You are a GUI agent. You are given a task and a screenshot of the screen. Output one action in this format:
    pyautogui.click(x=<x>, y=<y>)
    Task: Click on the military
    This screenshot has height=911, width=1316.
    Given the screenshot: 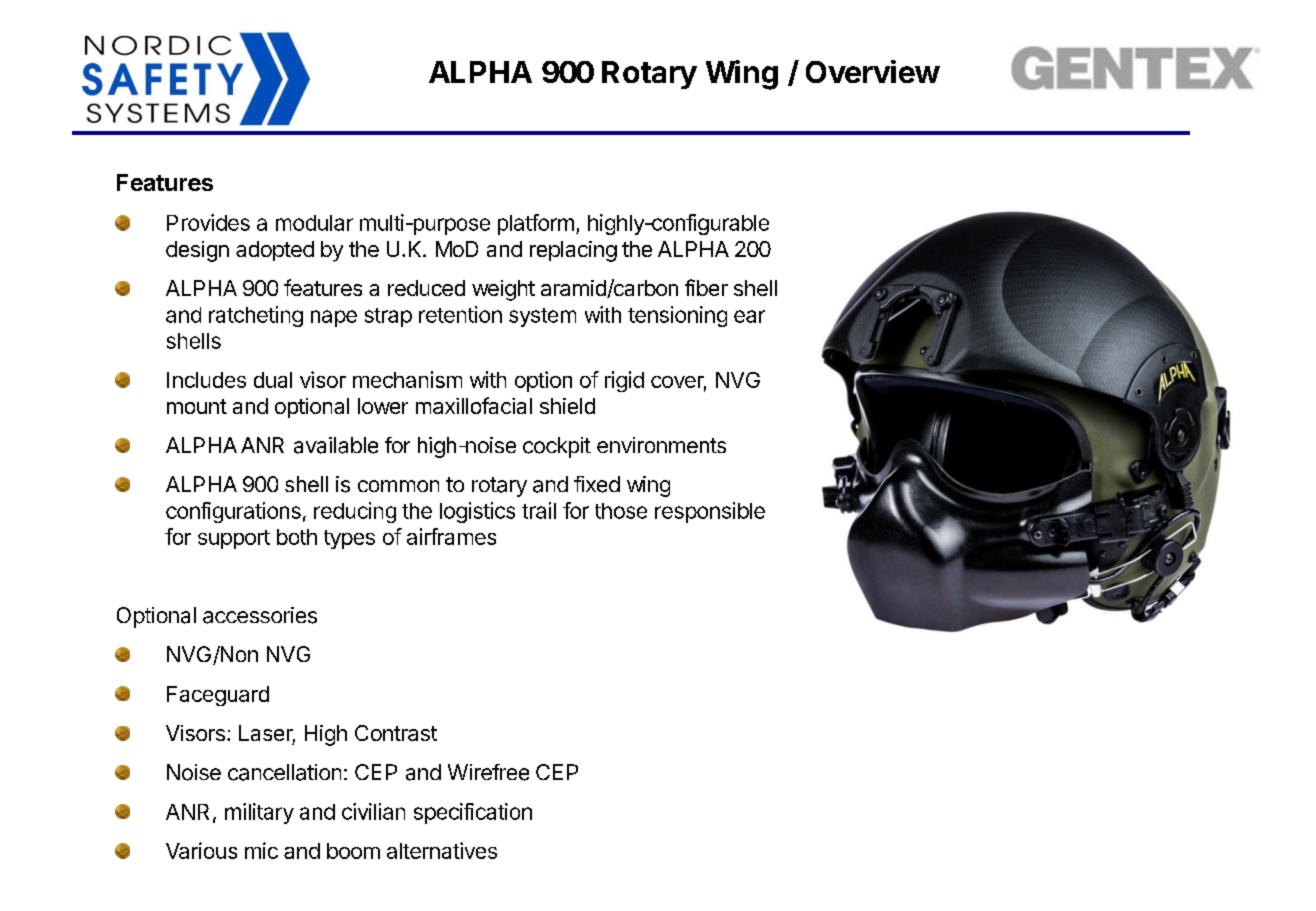 What is the action you would take?
    pyautogui.click(x=259, y=813)
